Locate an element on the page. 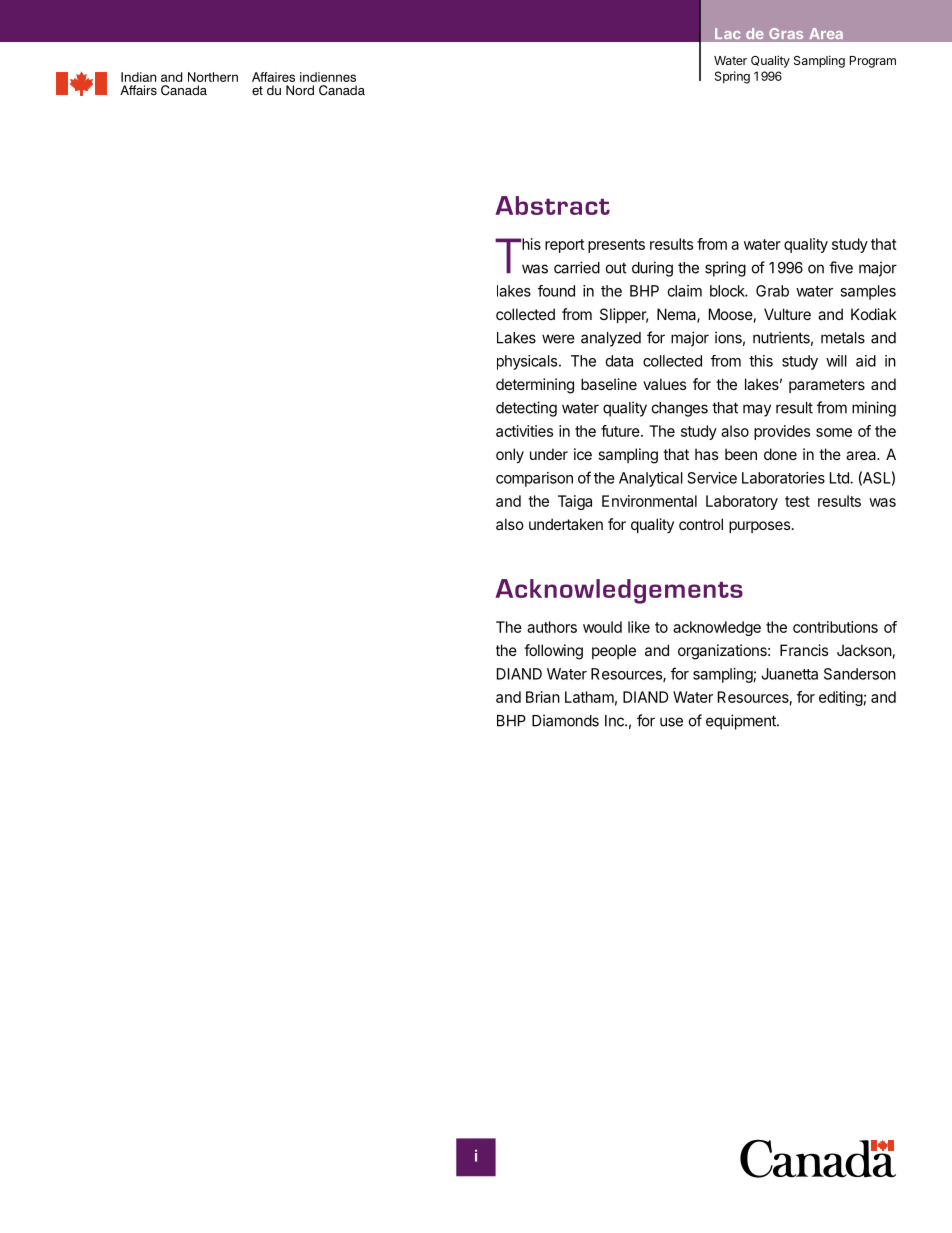 The height and width of the page is (1233, 952). Inc is located at coordinates (615, 721).
